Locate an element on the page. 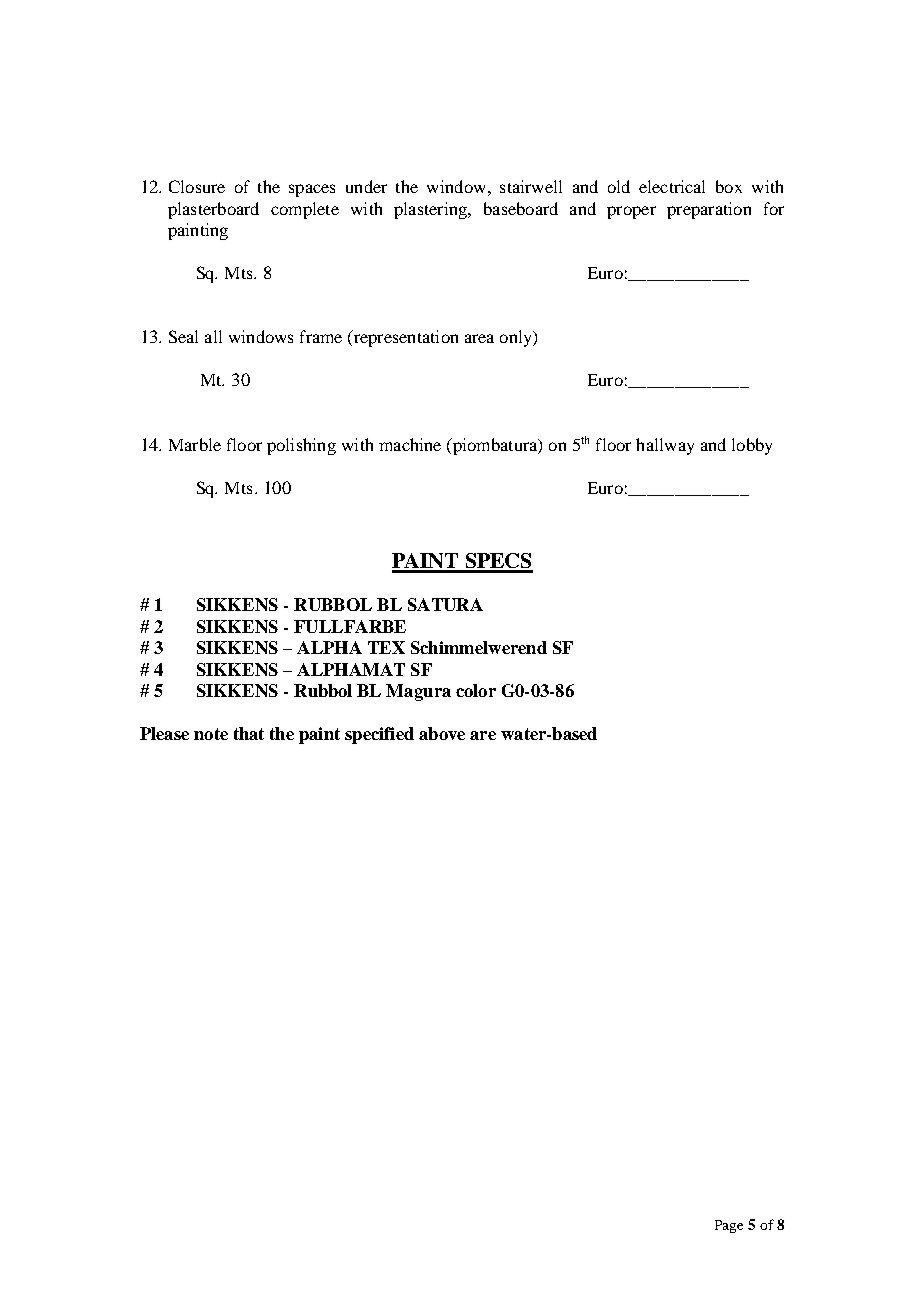  that is located at coordinates (249, 733).
